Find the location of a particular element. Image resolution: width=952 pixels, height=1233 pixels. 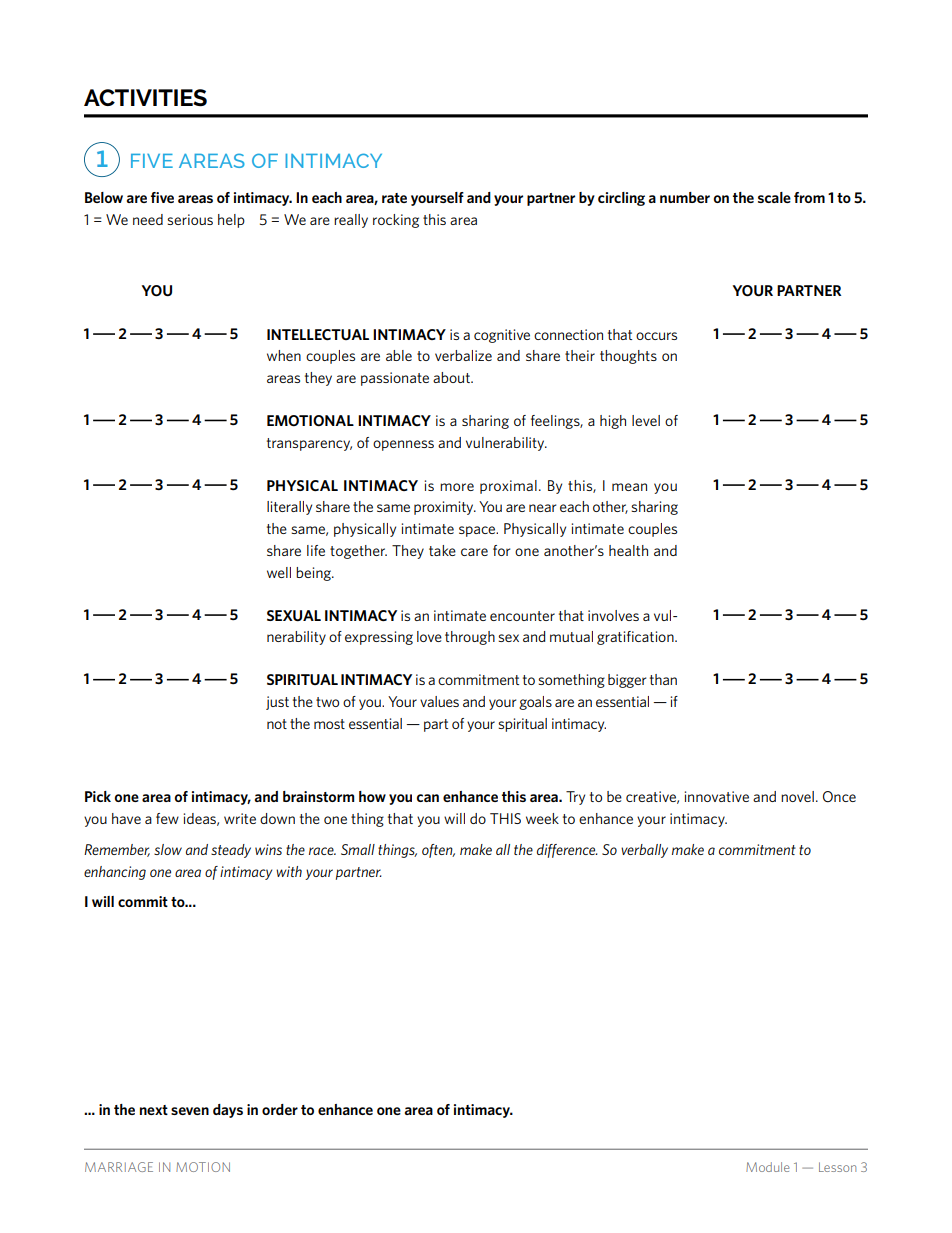

Module is located at coordinates (767, 1167).
